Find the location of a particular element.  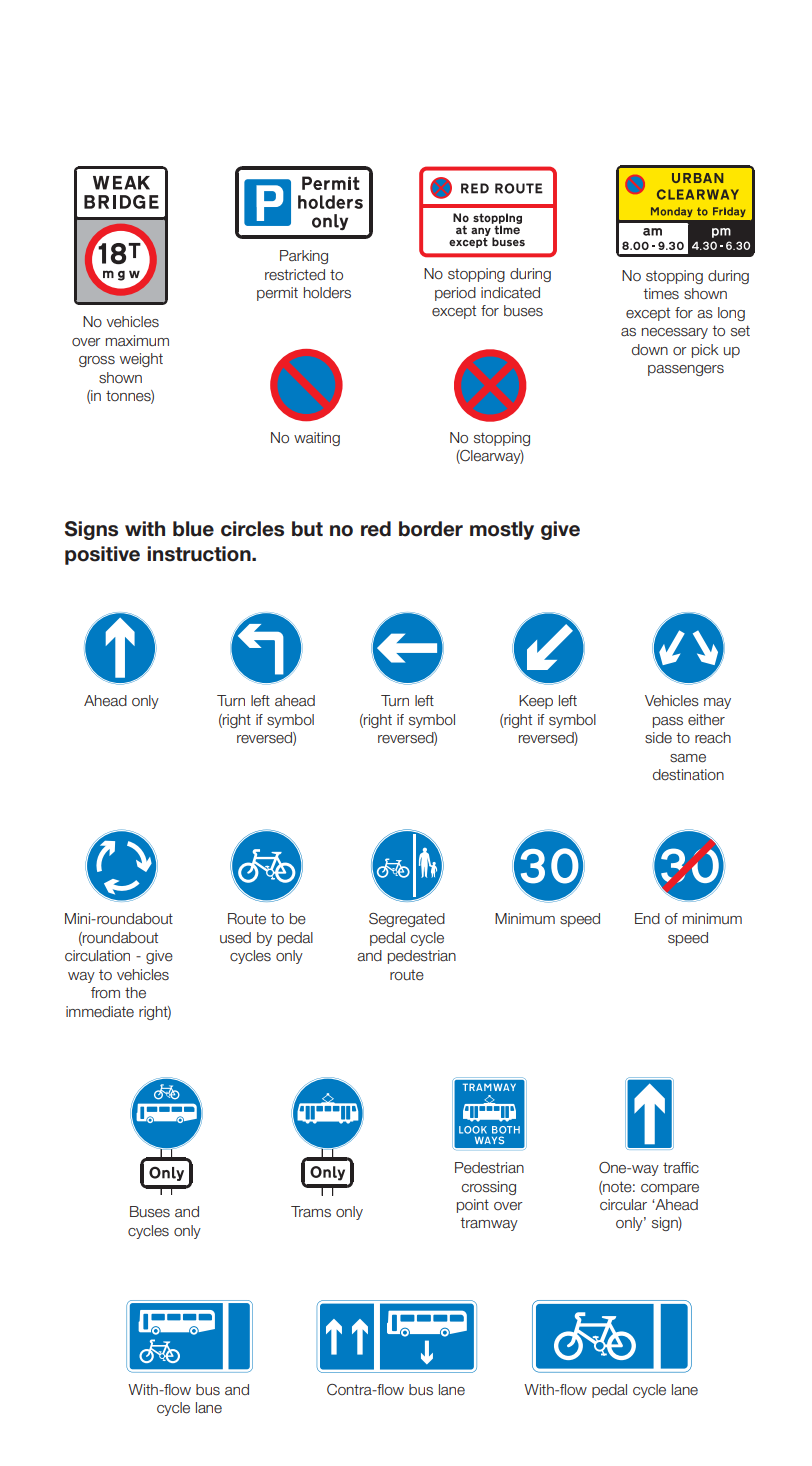

period is located at coordinates (455, 294).
